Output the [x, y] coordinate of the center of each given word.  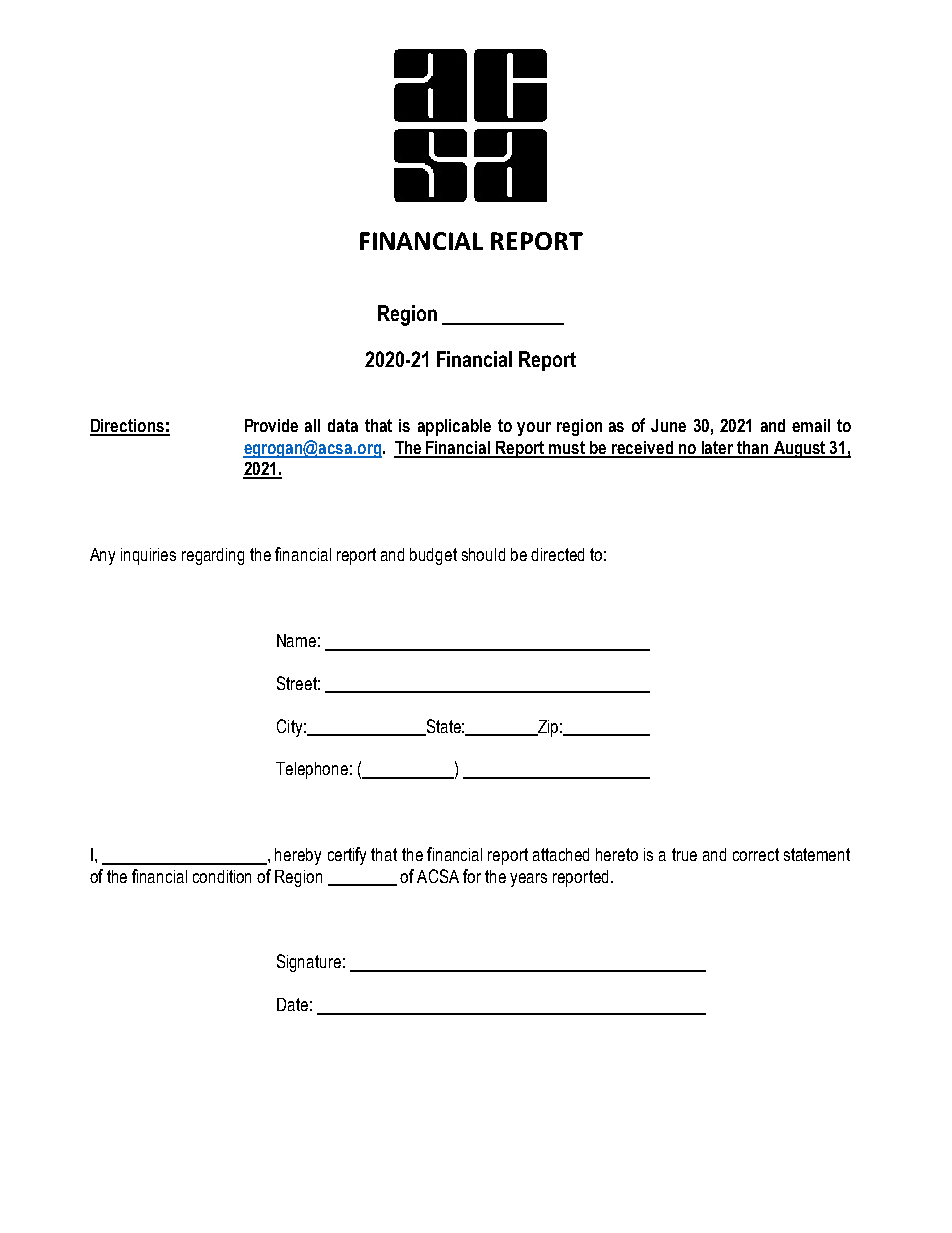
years [528, 880]
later [718, 449]
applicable [454, 427]
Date [292, 1004]
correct [756, 854]
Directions [128, 427]
